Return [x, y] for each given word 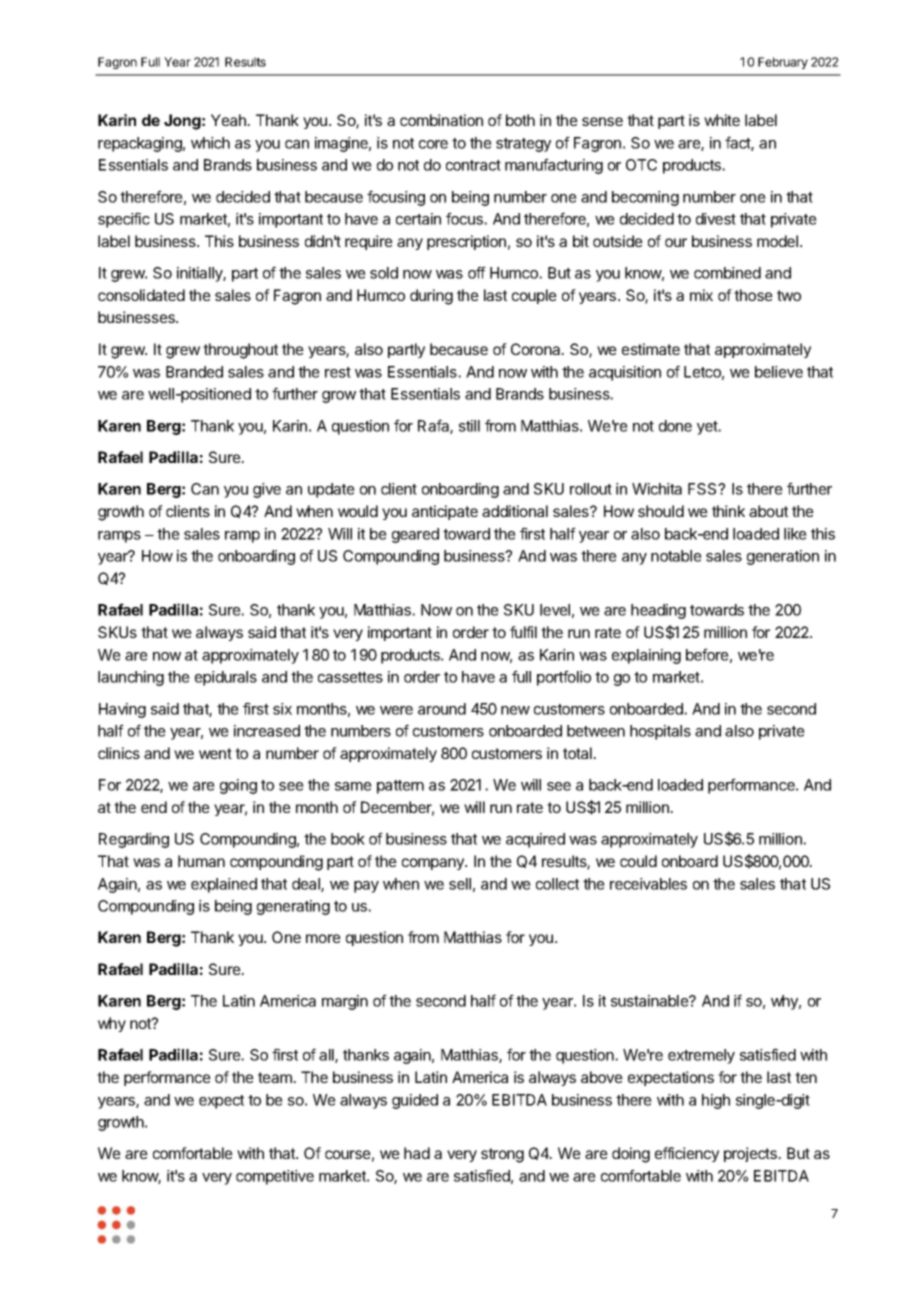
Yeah [229, 120]
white [722, 120]
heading [658, 611]
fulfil [523, 632]
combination [441, 120]
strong [502, 1155]
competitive [275, 1177]
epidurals [226, 678]
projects [751, 1154]
